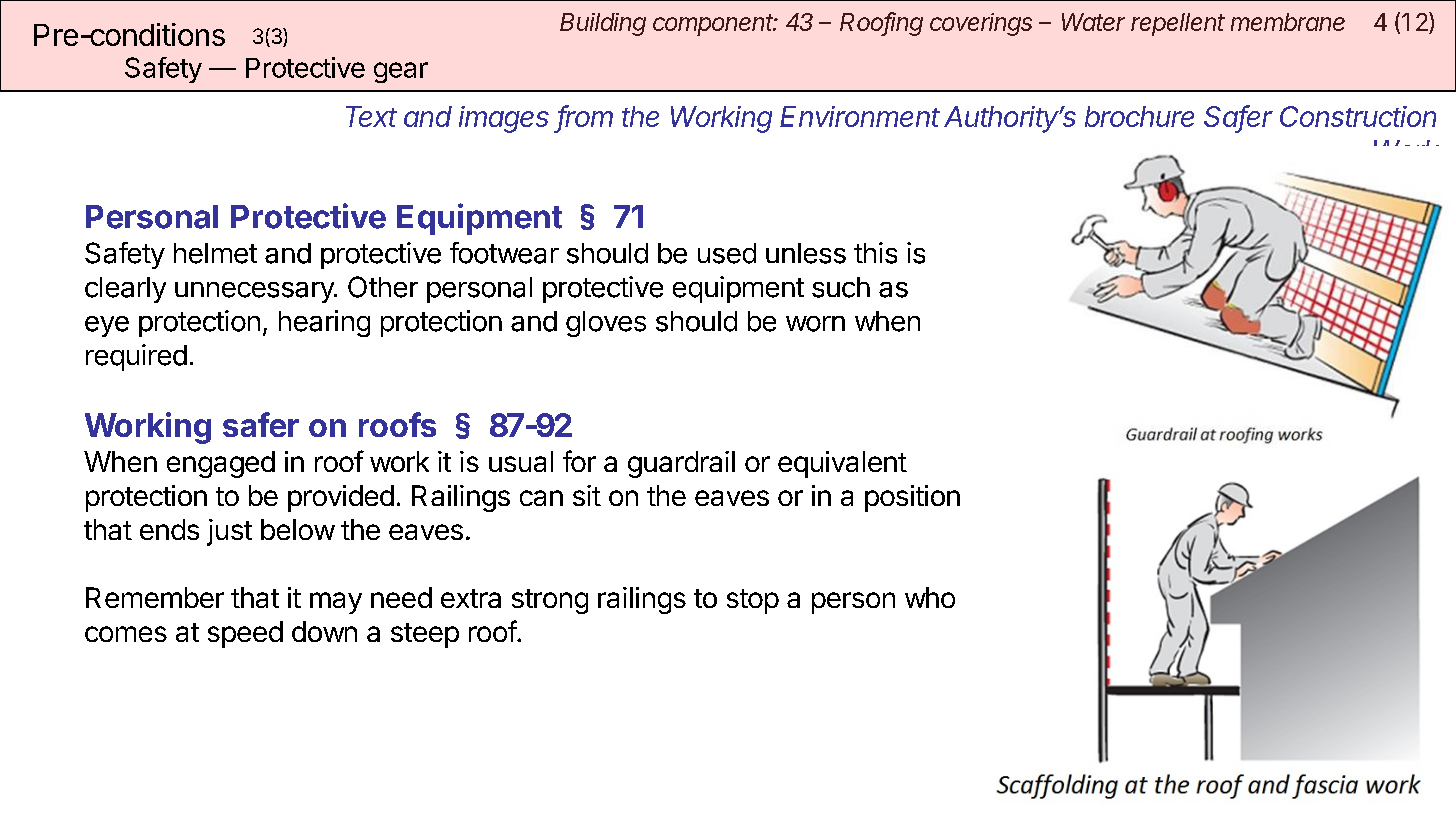 The width and height of the screenshot is (1456, 819). I want to click on such, so click(841, 287).
